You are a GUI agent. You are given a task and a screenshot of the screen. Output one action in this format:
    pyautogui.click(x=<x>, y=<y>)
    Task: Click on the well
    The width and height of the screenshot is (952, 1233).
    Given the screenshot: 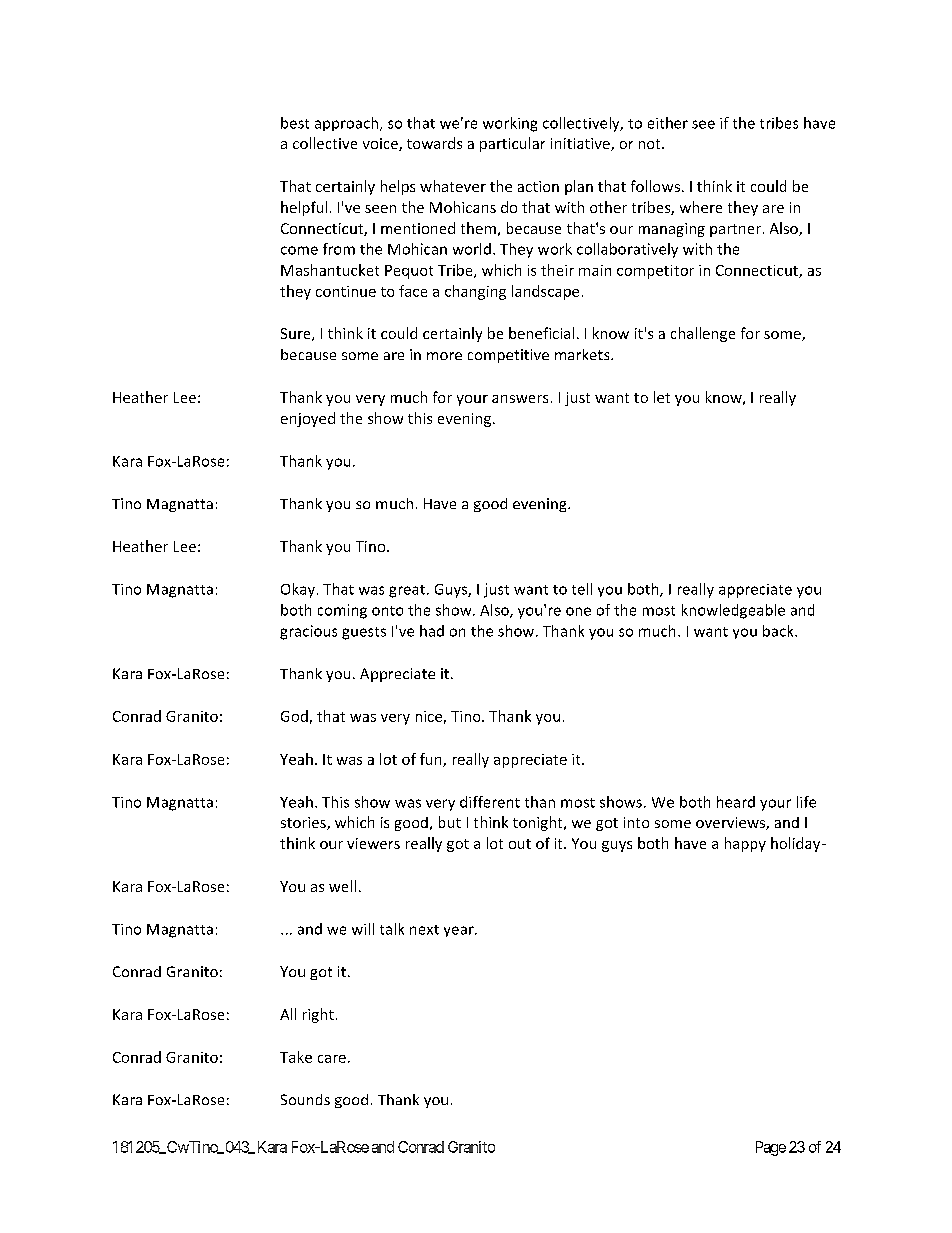 What is the action you would take?
    pyautogui.click(x=342, y=886)
